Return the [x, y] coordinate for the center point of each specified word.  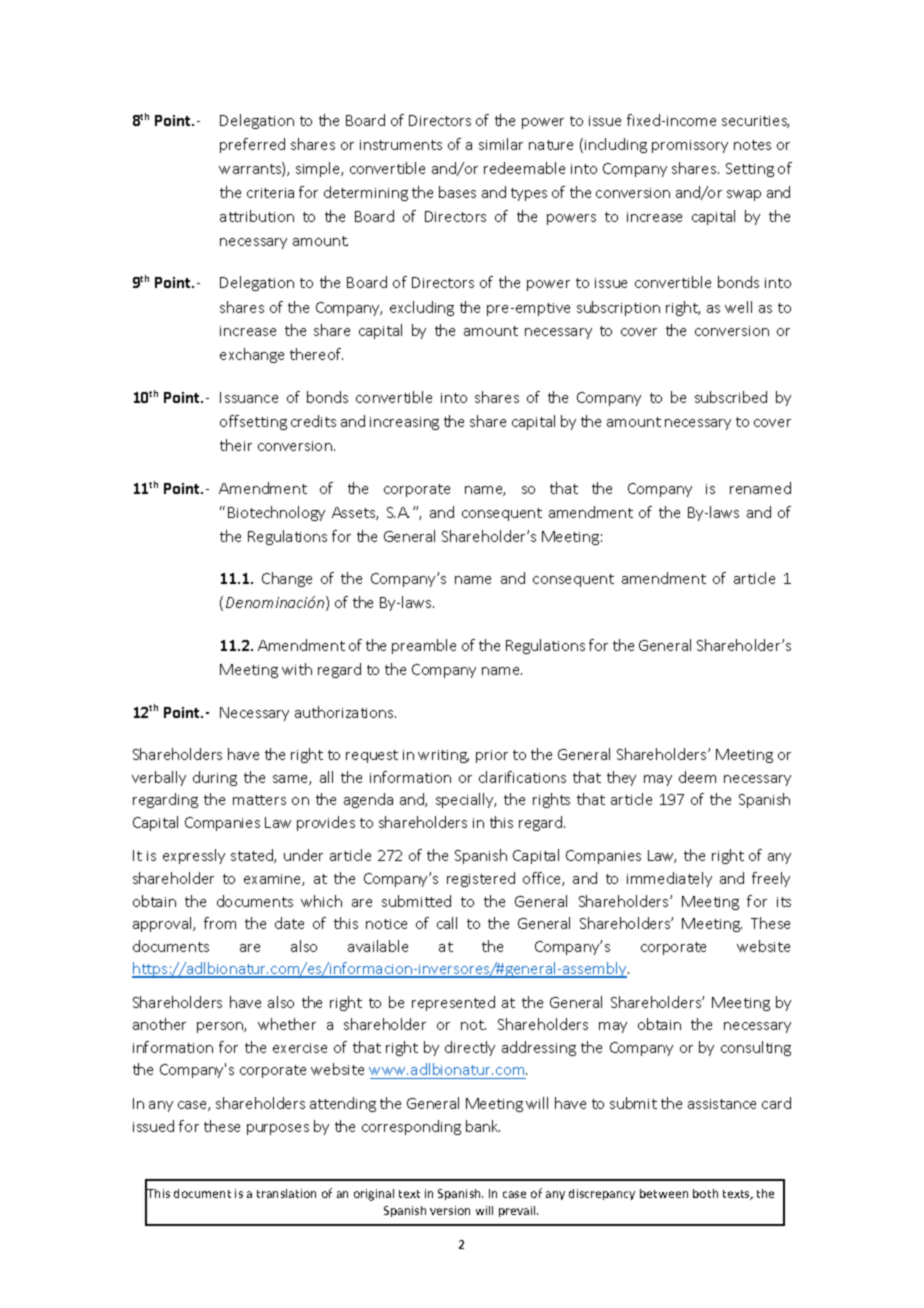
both [705, 1193]
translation [286, 1193]
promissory [690, 146]
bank [483, 1126]
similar [501, 144]
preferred [252, 145]
